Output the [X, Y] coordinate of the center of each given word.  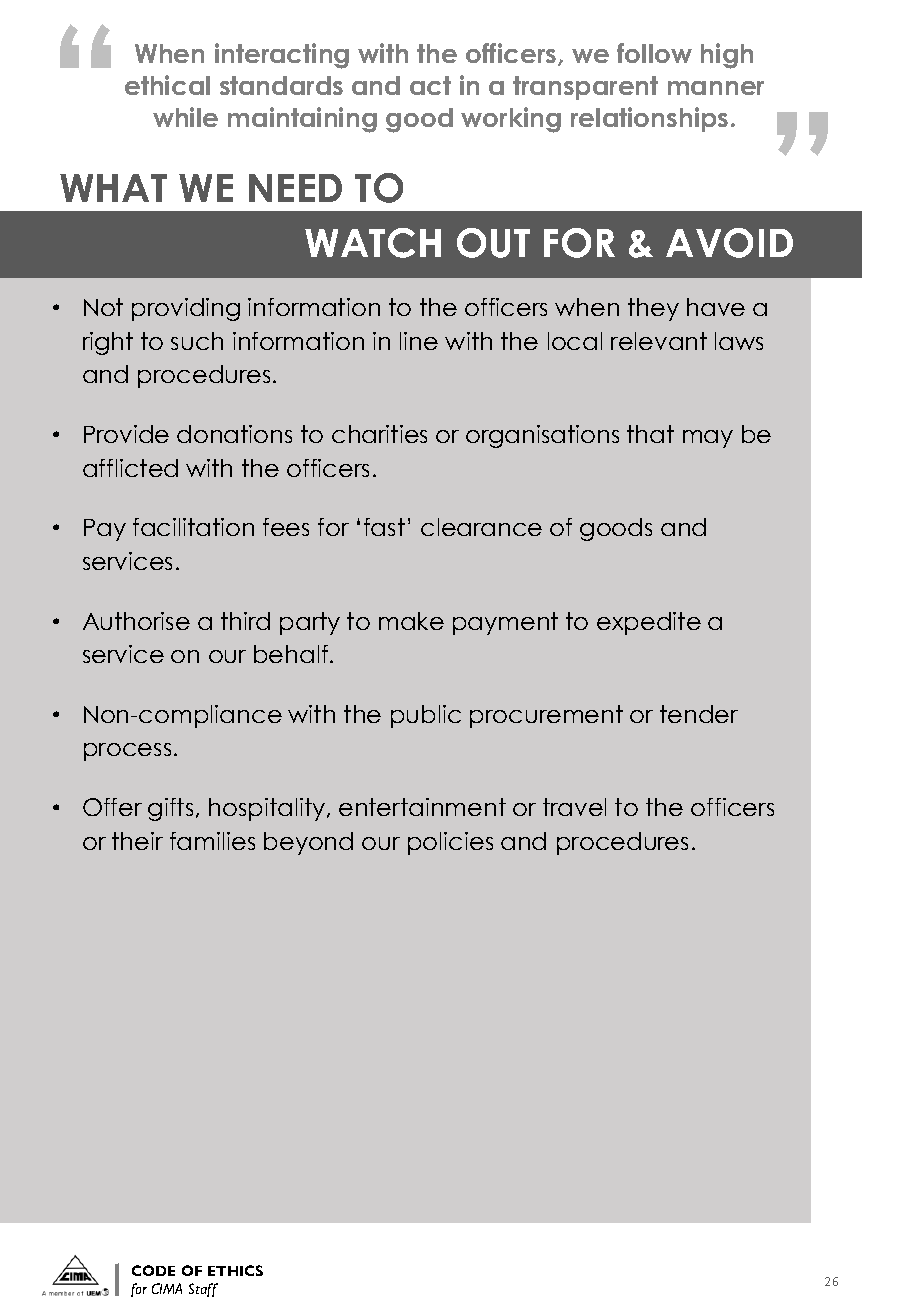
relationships [649, 119]
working [511, 120]
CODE [153, 1270]
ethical [167, 85]
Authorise [136, 621]
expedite [649, 623]
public [426, 716]
